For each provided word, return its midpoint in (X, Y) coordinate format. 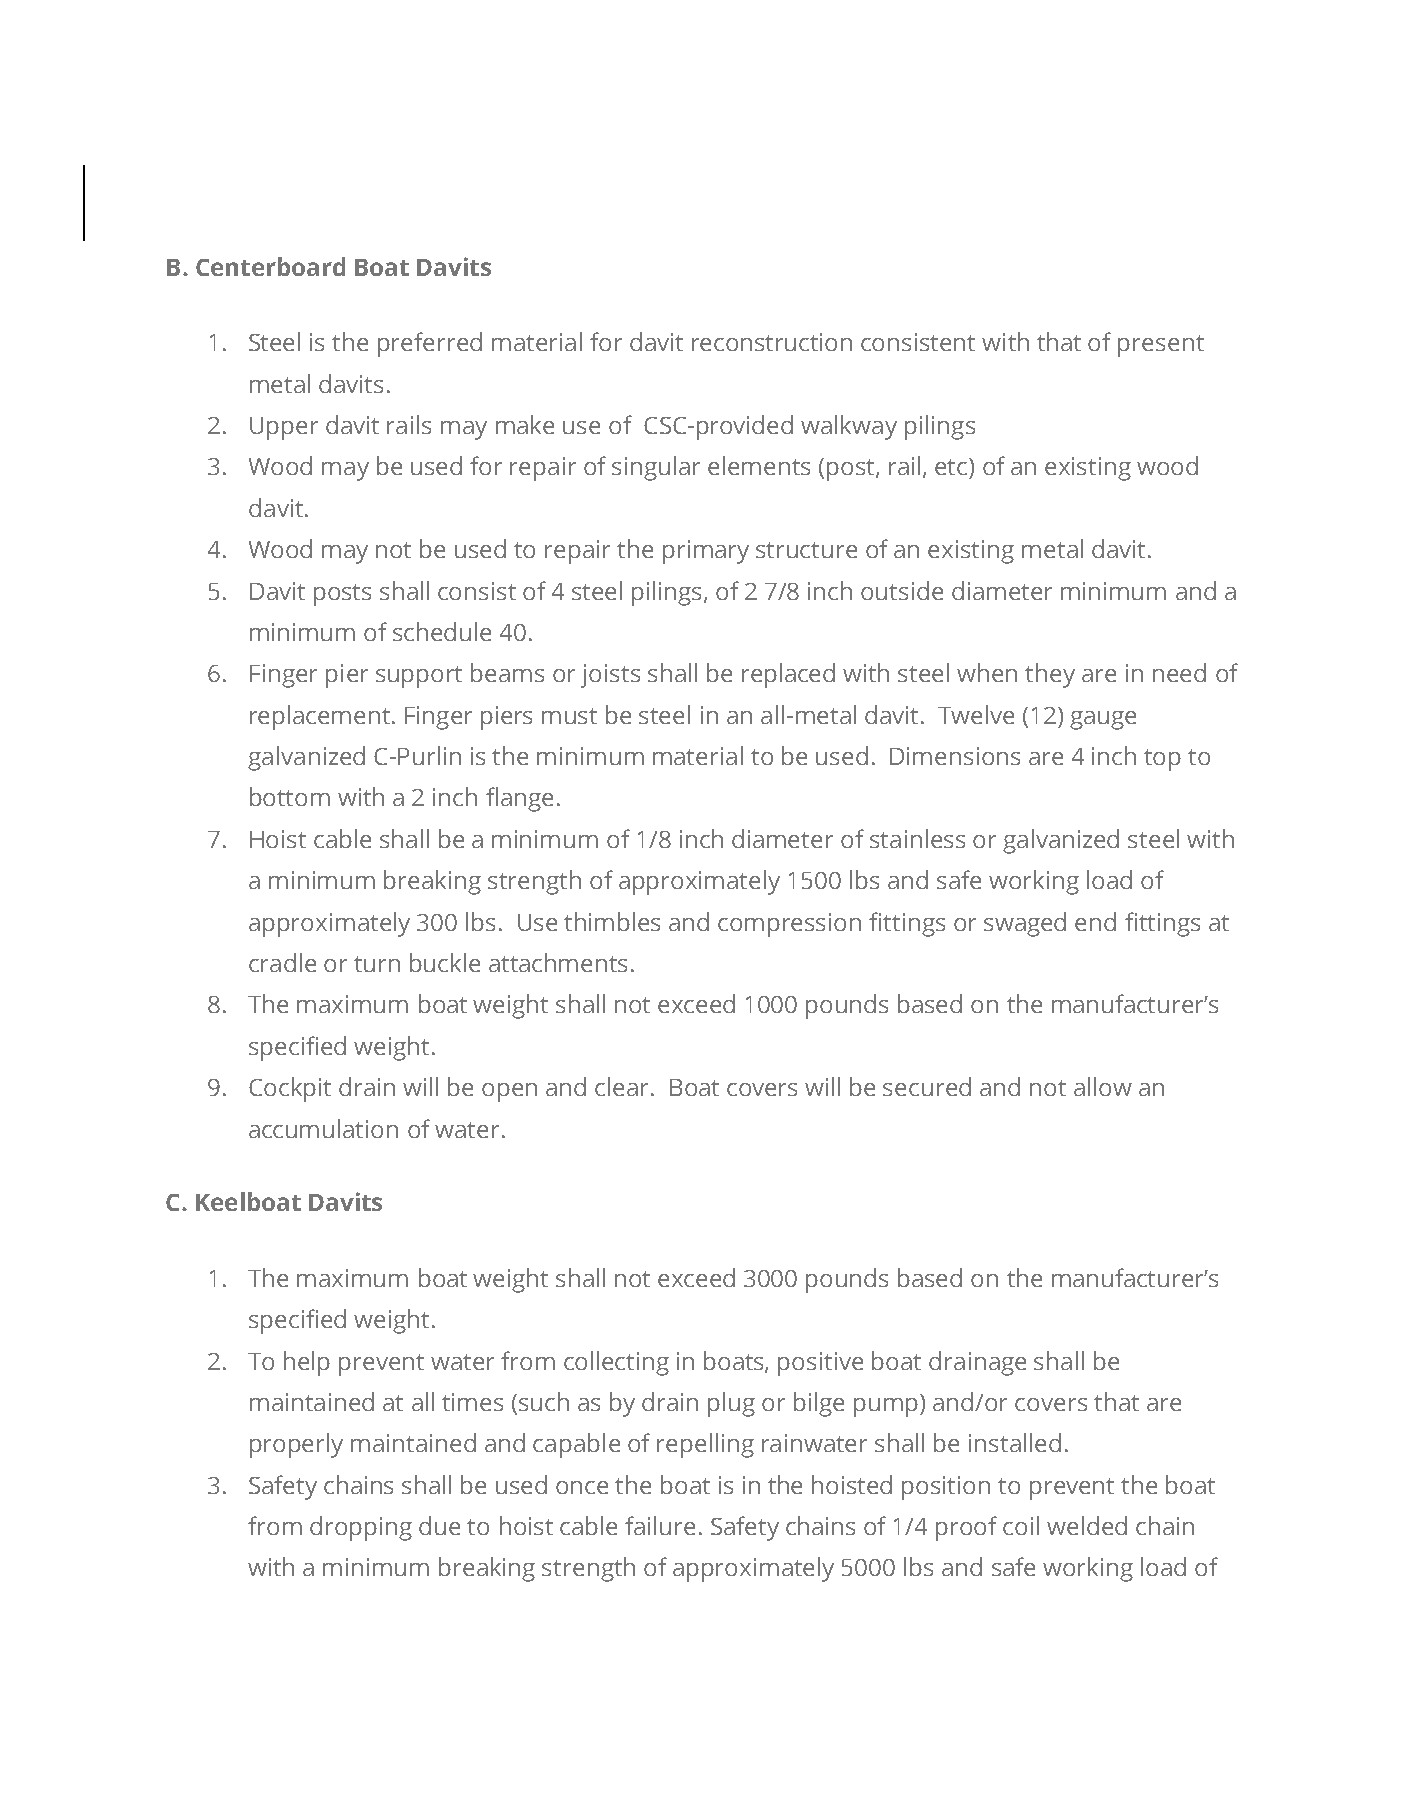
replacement (320, 717)
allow (1103, 1086)
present (1161, 346)
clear (621, 1086)
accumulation (323, 1128)
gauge (1103, 720)
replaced (788, 675)
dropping (361, 1528)
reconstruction (772, 342)
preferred (430, 344)
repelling (705, 1445)
